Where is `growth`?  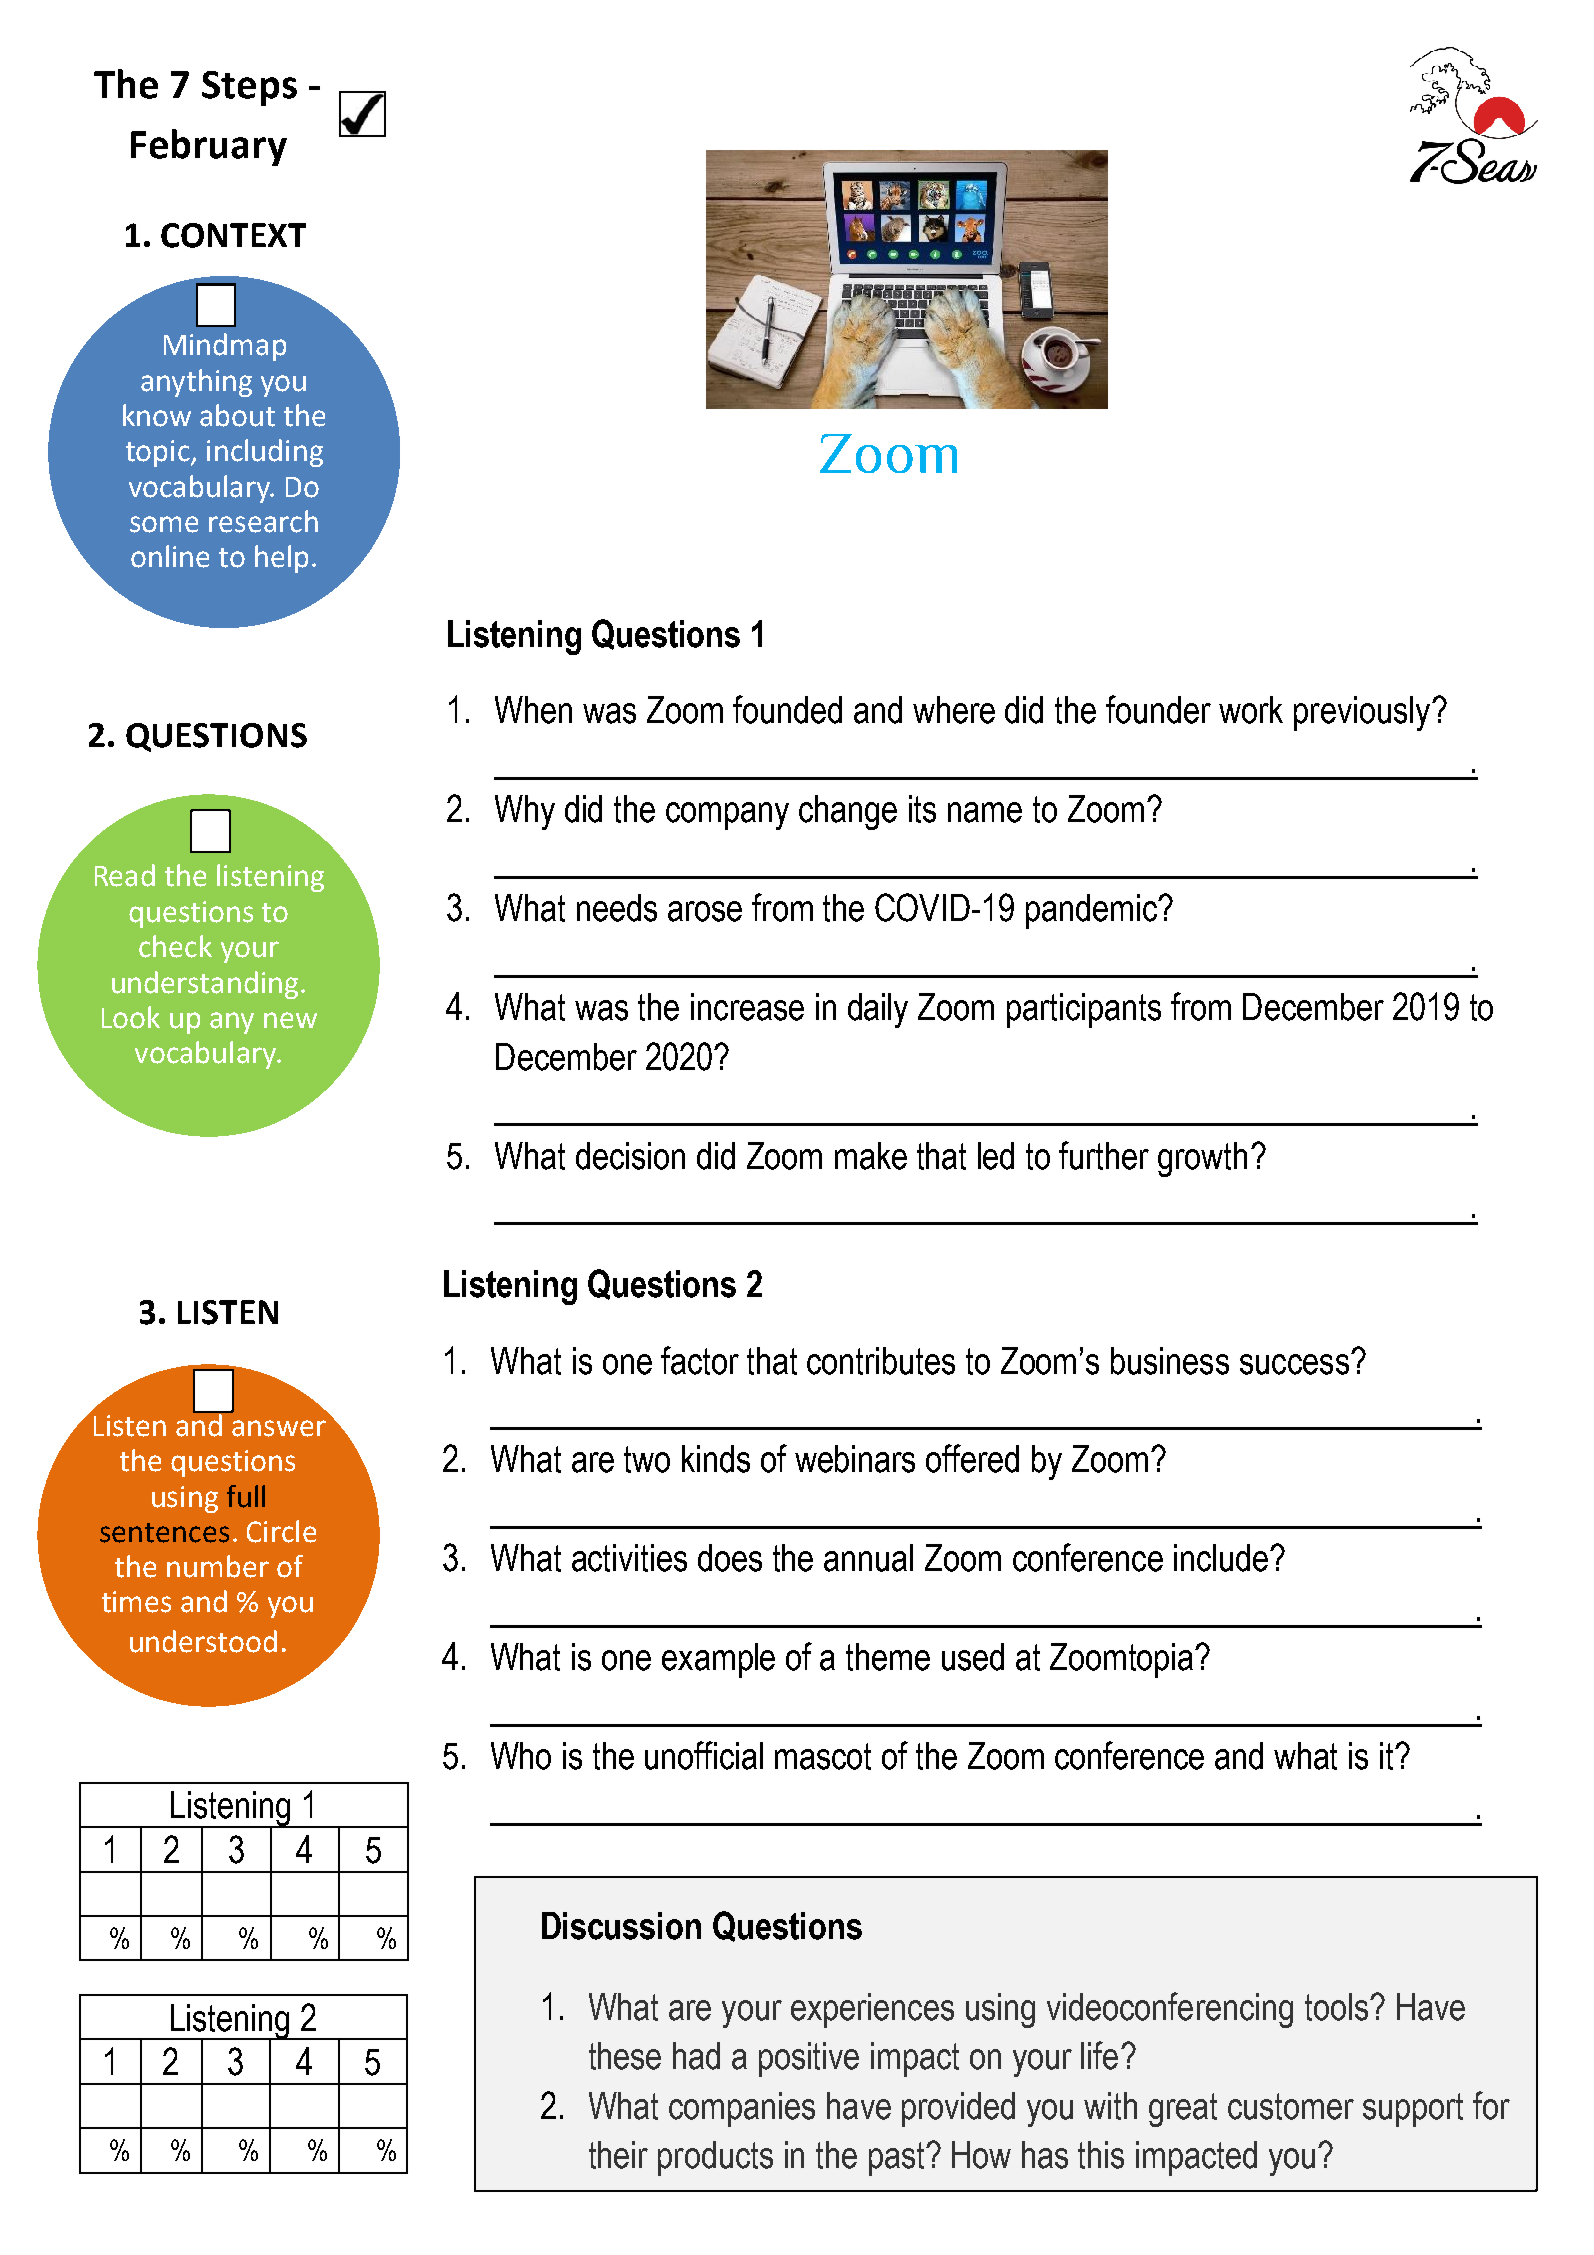
growth is located at coordinates (1202, 1159).
